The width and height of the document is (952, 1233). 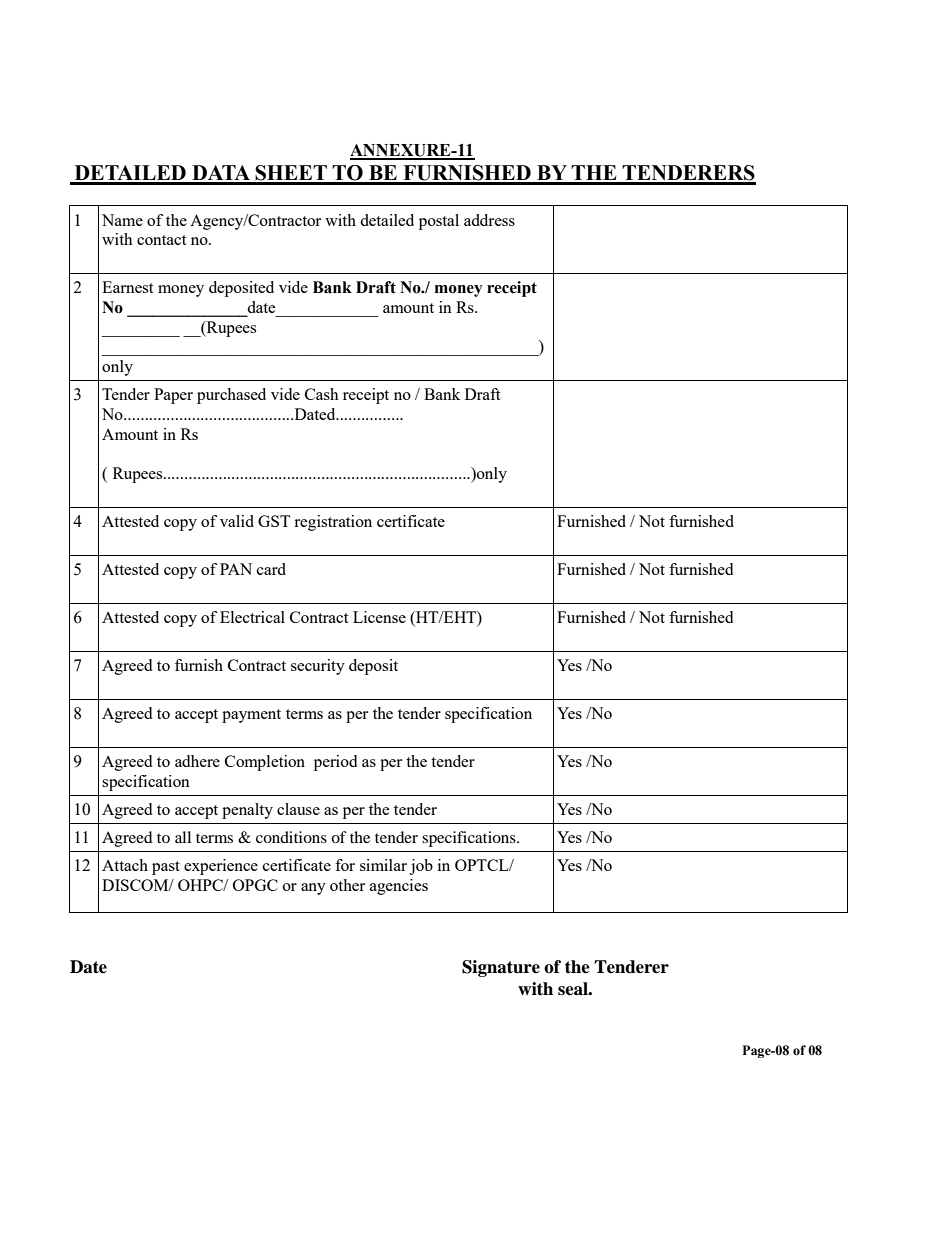 I want to click on postal, so click(x=439, y=222).
